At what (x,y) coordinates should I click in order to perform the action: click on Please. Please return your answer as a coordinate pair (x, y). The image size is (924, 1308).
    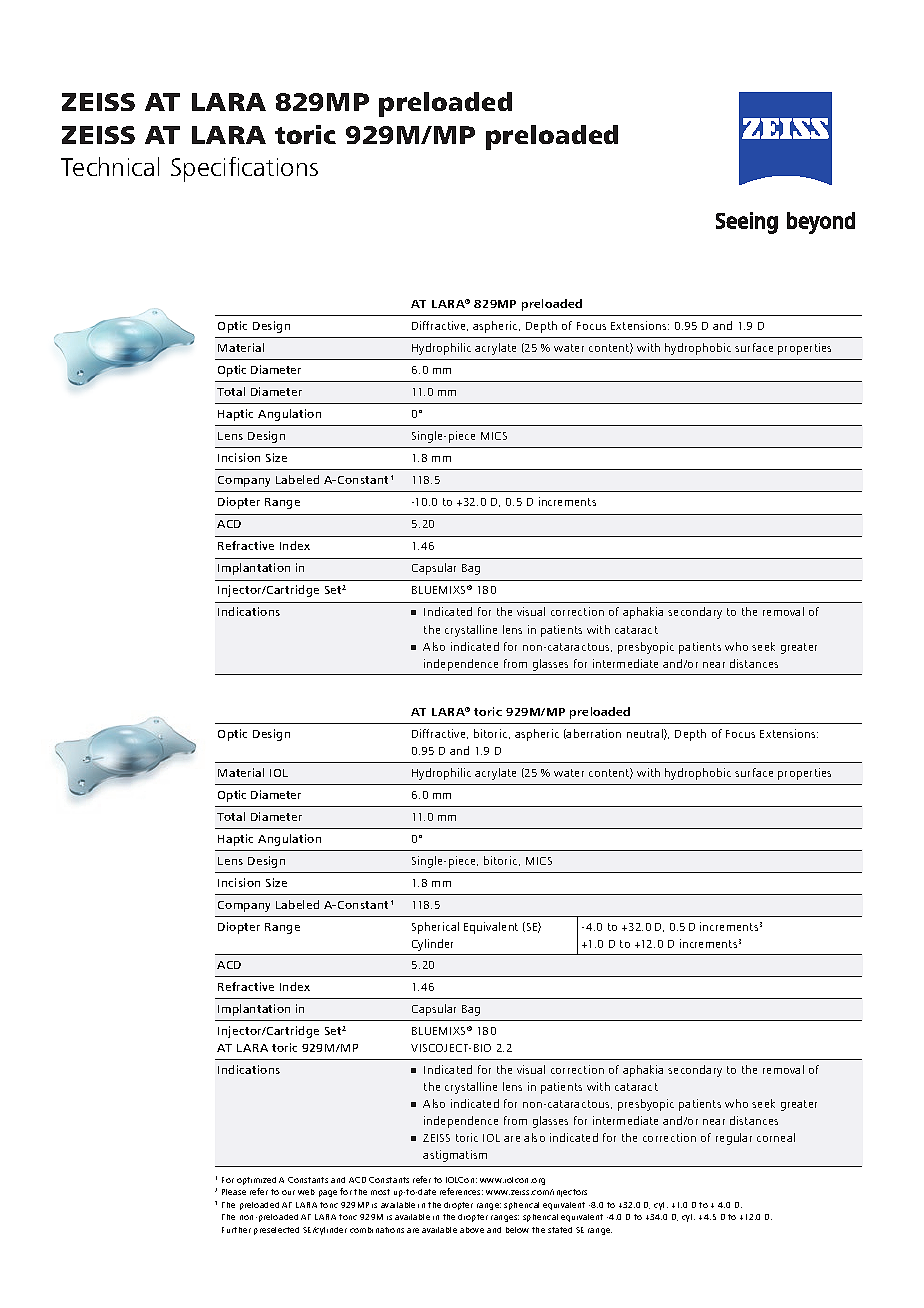
    Looking at the image, I should click on (234, 1192).
